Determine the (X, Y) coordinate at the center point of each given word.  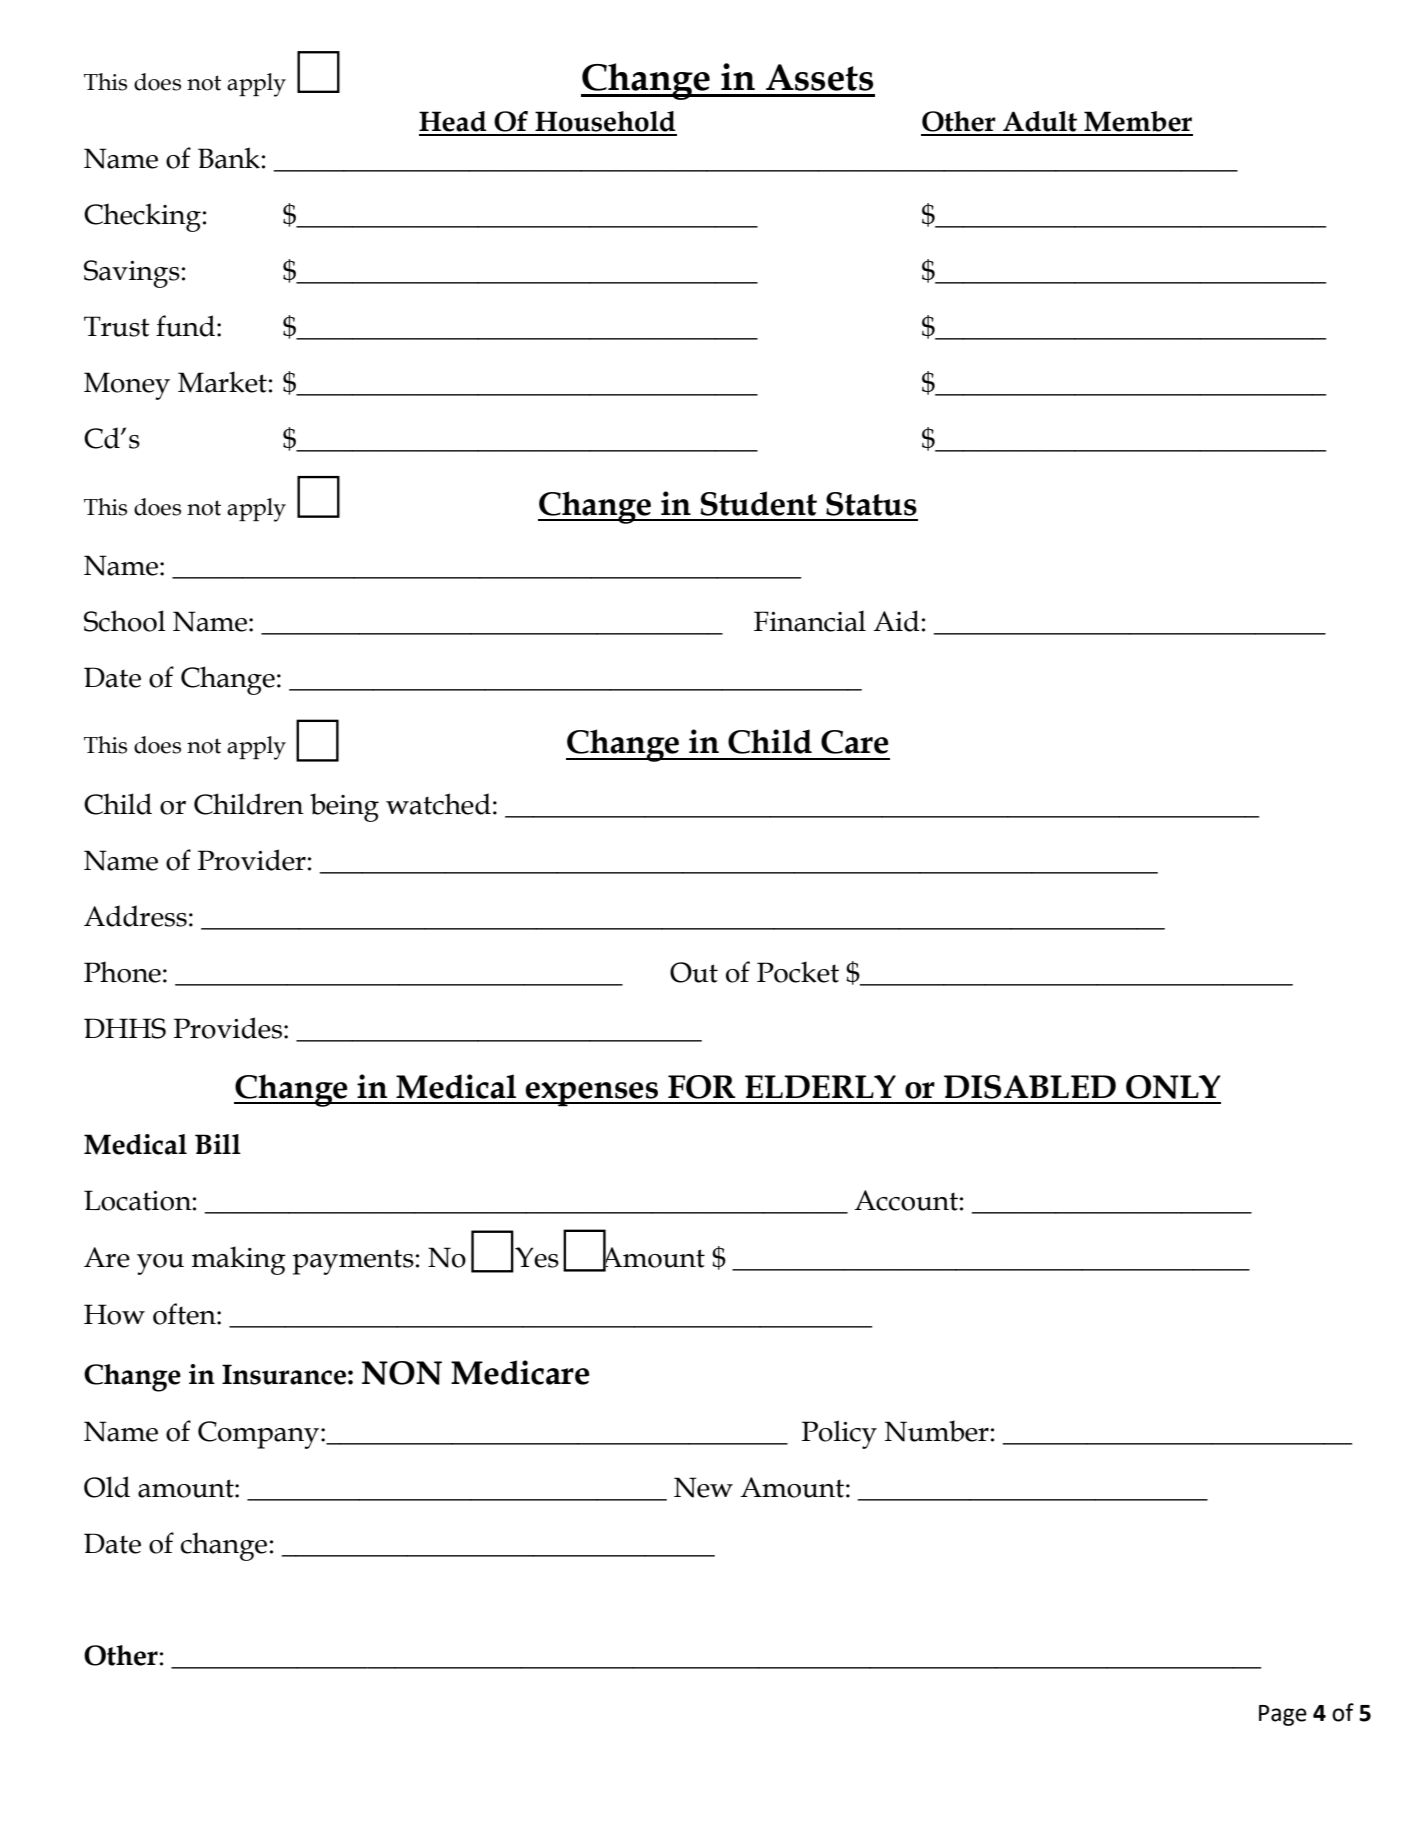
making (239, 1260)
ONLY (1173, 1087)
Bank (229, 158)
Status (871, 504)
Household (605, 121)
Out (694, 972)
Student (758, 503)
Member (1138, 121)
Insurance (284, 1374)
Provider (252, 860)
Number (937, 1431)
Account (906, 1200)
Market (222, 382)
